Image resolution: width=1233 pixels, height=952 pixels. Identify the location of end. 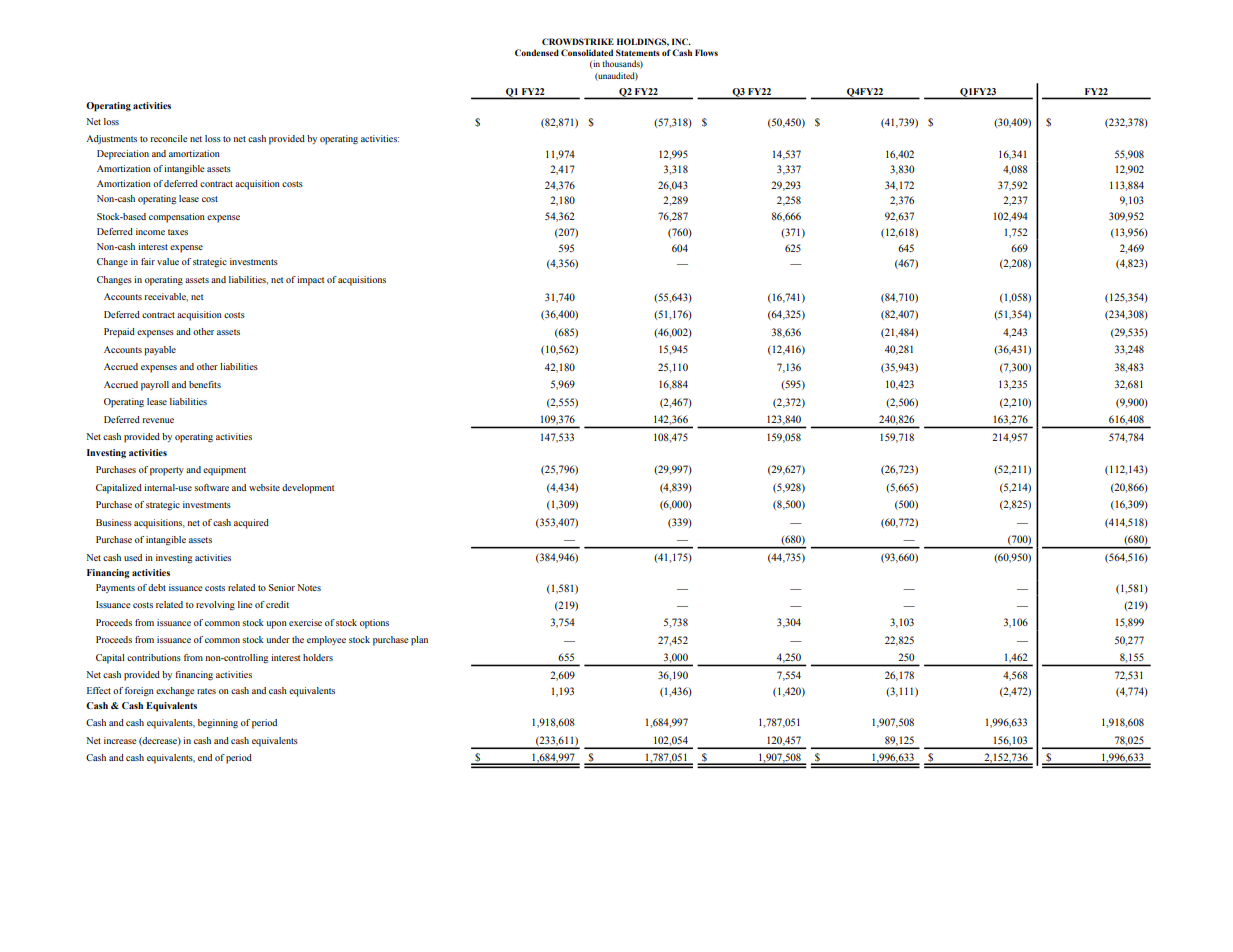
(205, 757).
